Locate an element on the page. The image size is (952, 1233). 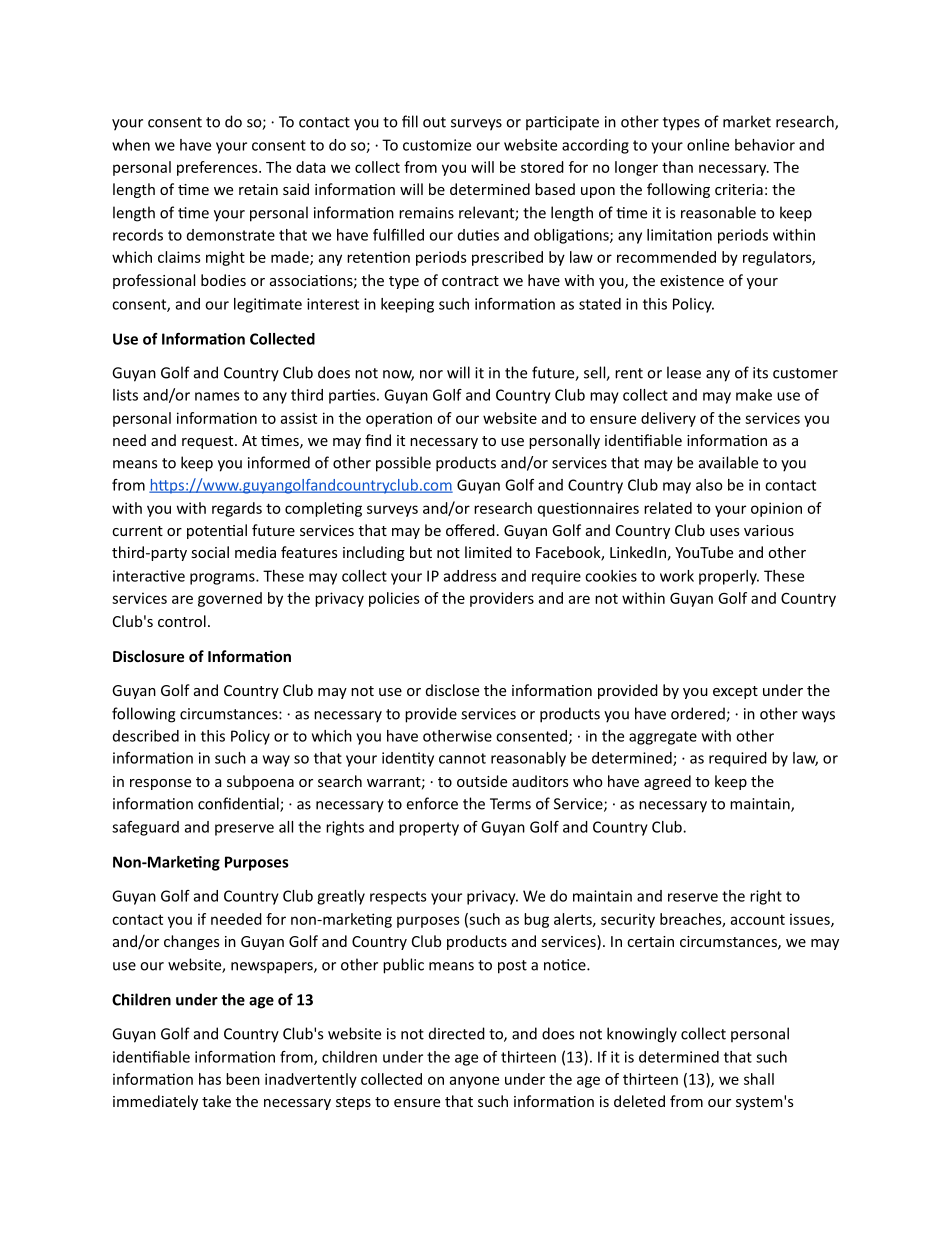
preferences is located at coordinates (218, 168).
